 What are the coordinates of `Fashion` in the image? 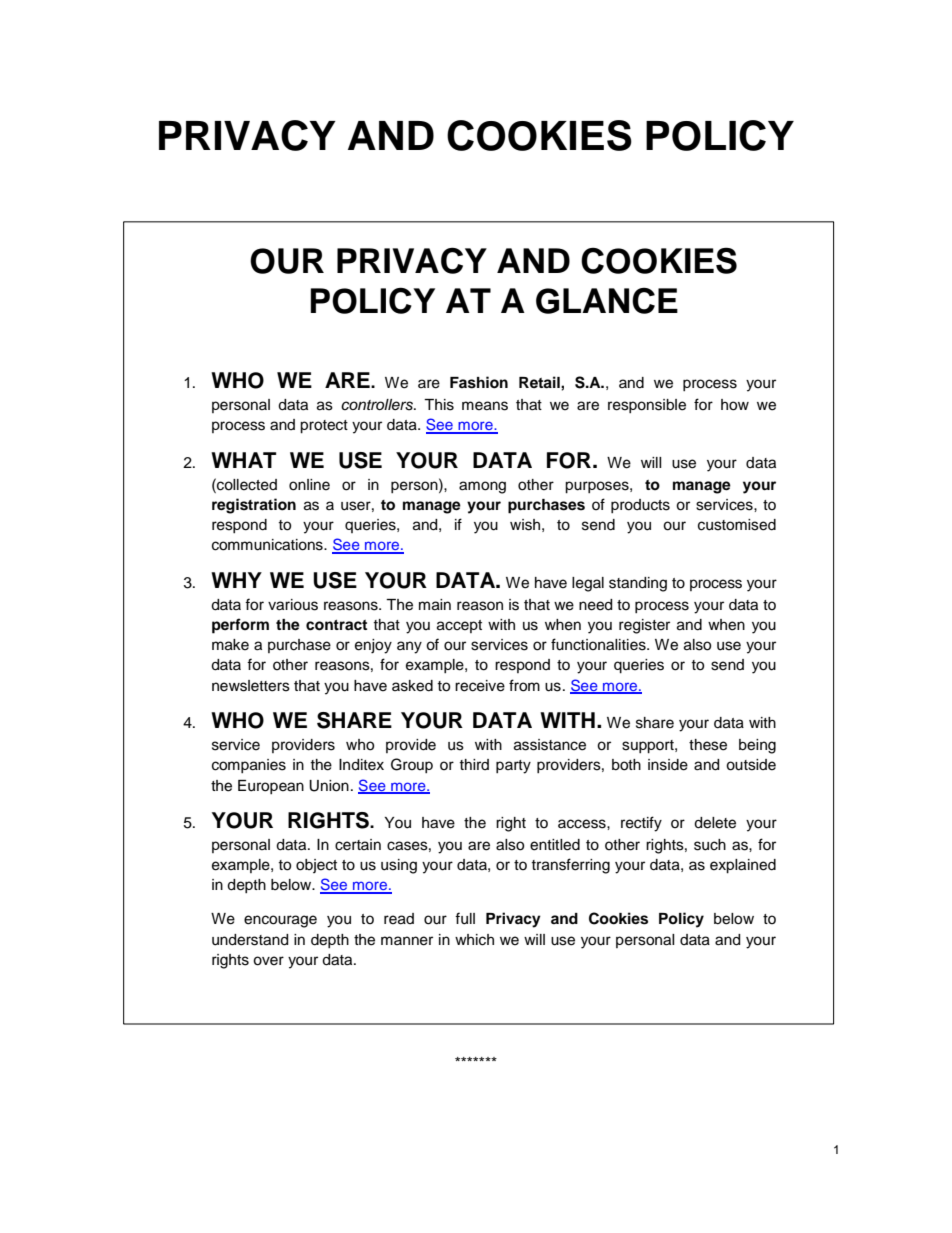 It's located at (479, 382).
